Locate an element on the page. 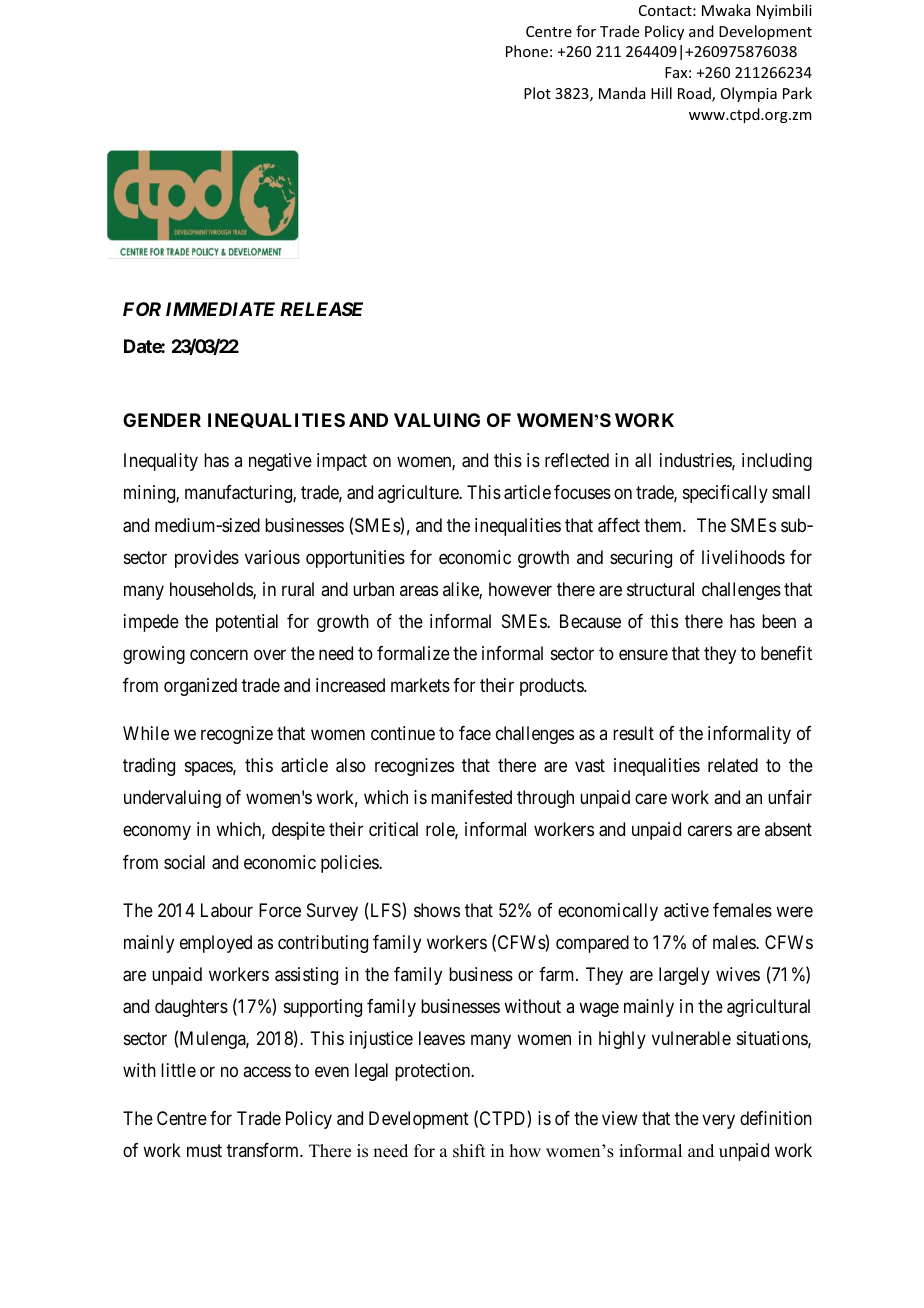  Road is located at coordinates (695, 94).
